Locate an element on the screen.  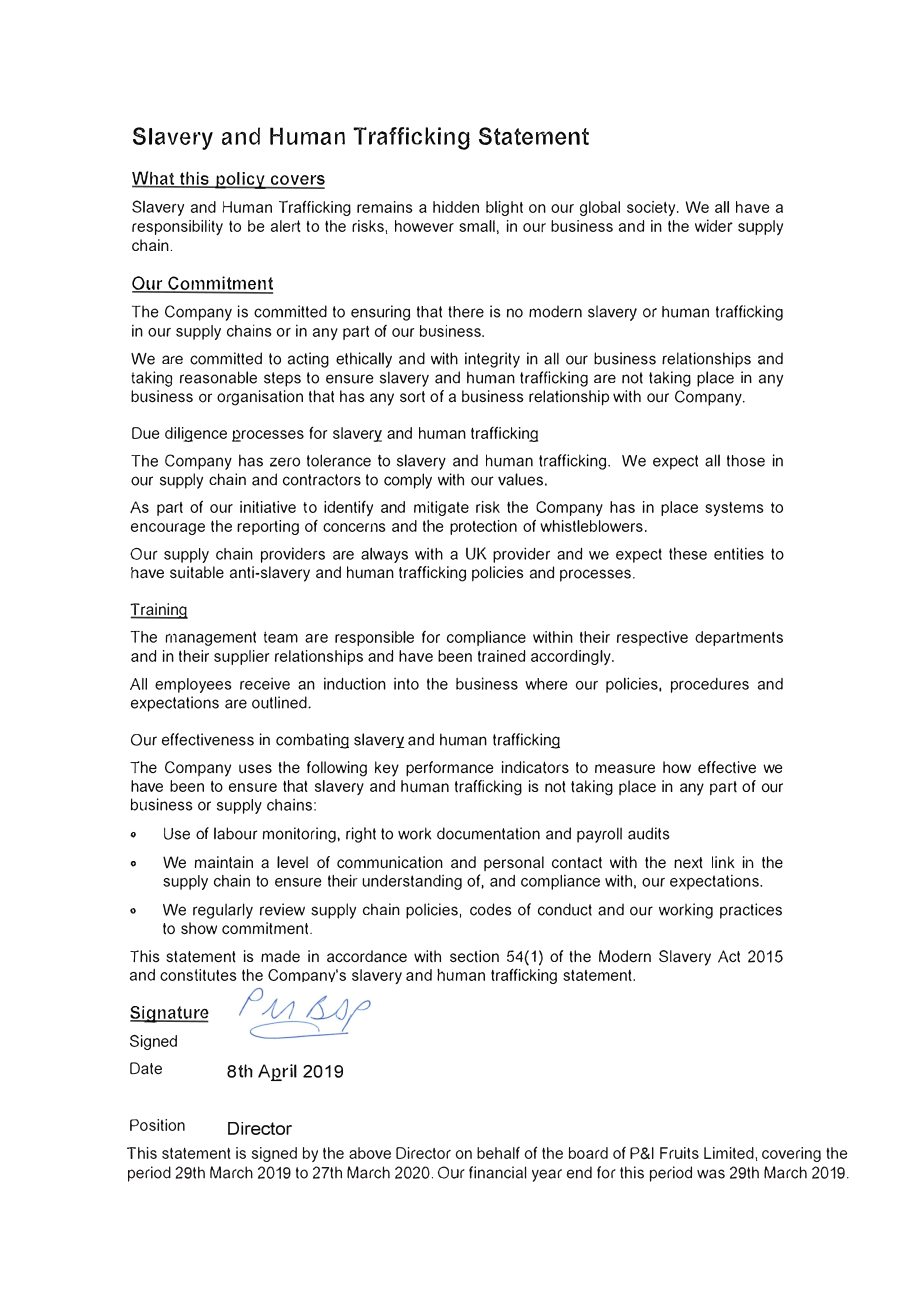
those is located at coordinates (746, 461).
